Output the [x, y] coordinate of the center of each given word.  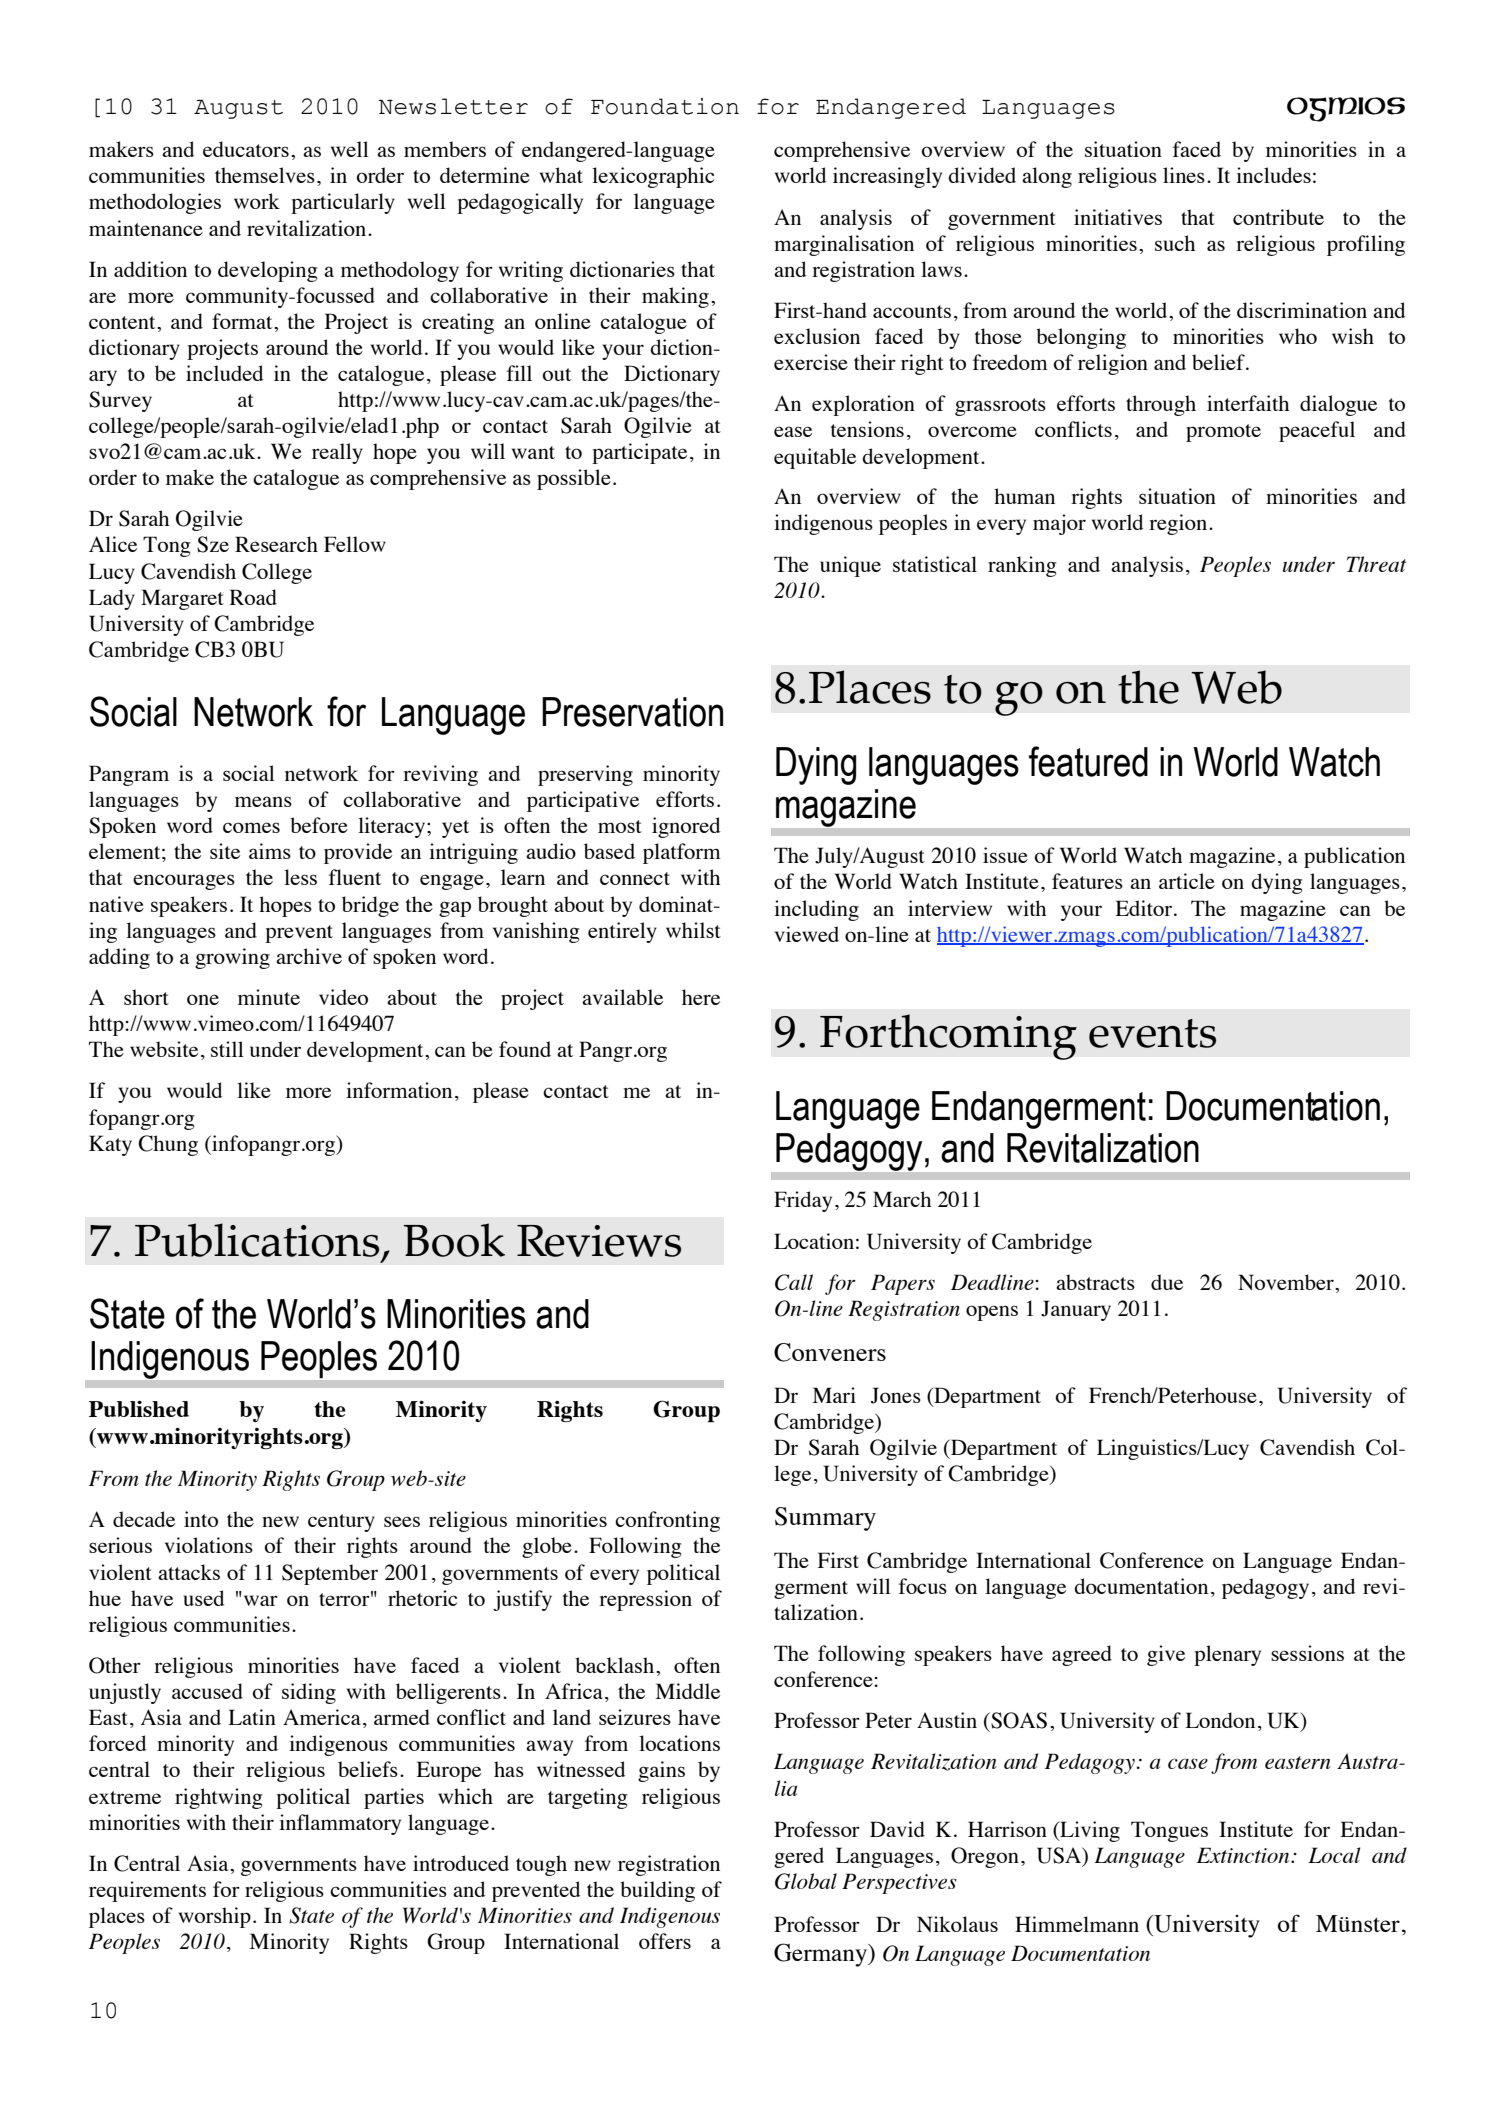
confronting [667, 1521]
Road [253, 597]
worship [215, 1917]
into [201, 1519]
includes [1273, 175]
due [1167, 1282]
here [701, 997]
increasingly [887, 177]
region [1178, 524]
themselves [265, 175]
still [227, 1049]
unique [850, 566]
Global [806, 1881]
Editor [1143, 908]
